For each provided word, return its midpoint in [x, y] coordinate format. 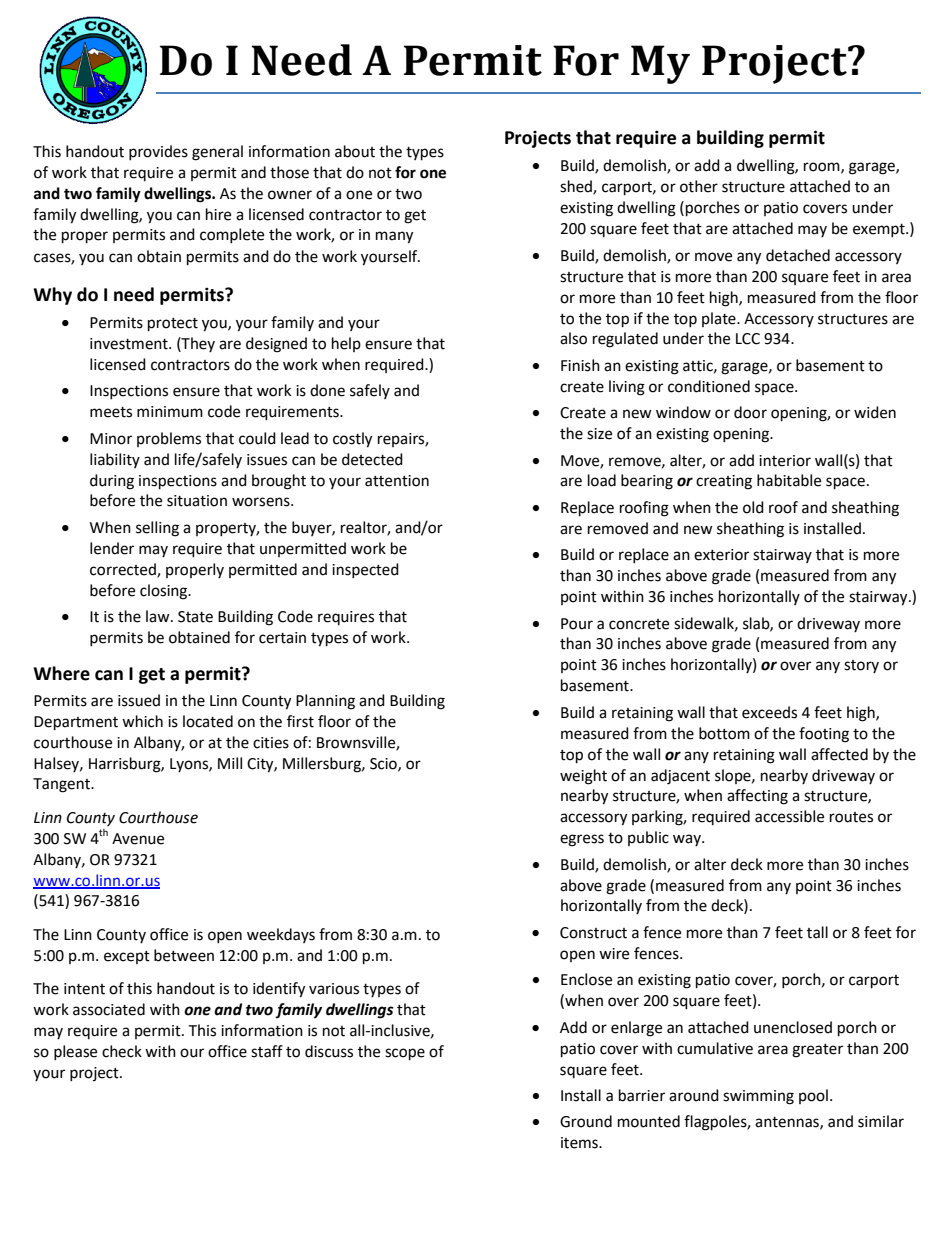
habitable [789, 480]
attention [397, 481]
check [122, 1051]
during [112, 482]
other [699, 186]
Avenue [138, 839]
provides [158, 152]
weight [583, 777]
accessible [789, 816]
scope [405, 1054]
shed [577, 187]
